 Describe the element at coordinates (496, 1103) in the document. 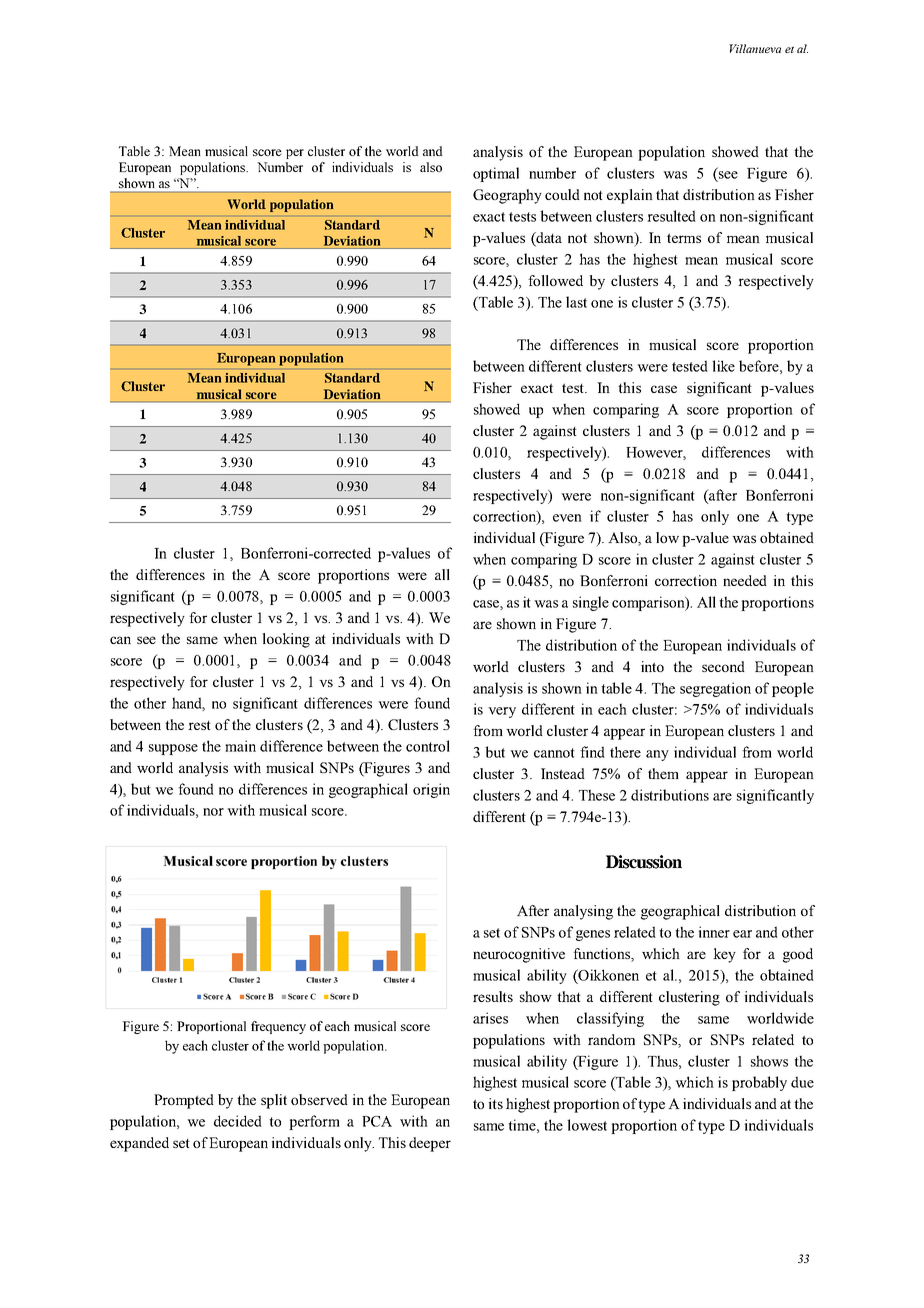

I see `its` at that location.
